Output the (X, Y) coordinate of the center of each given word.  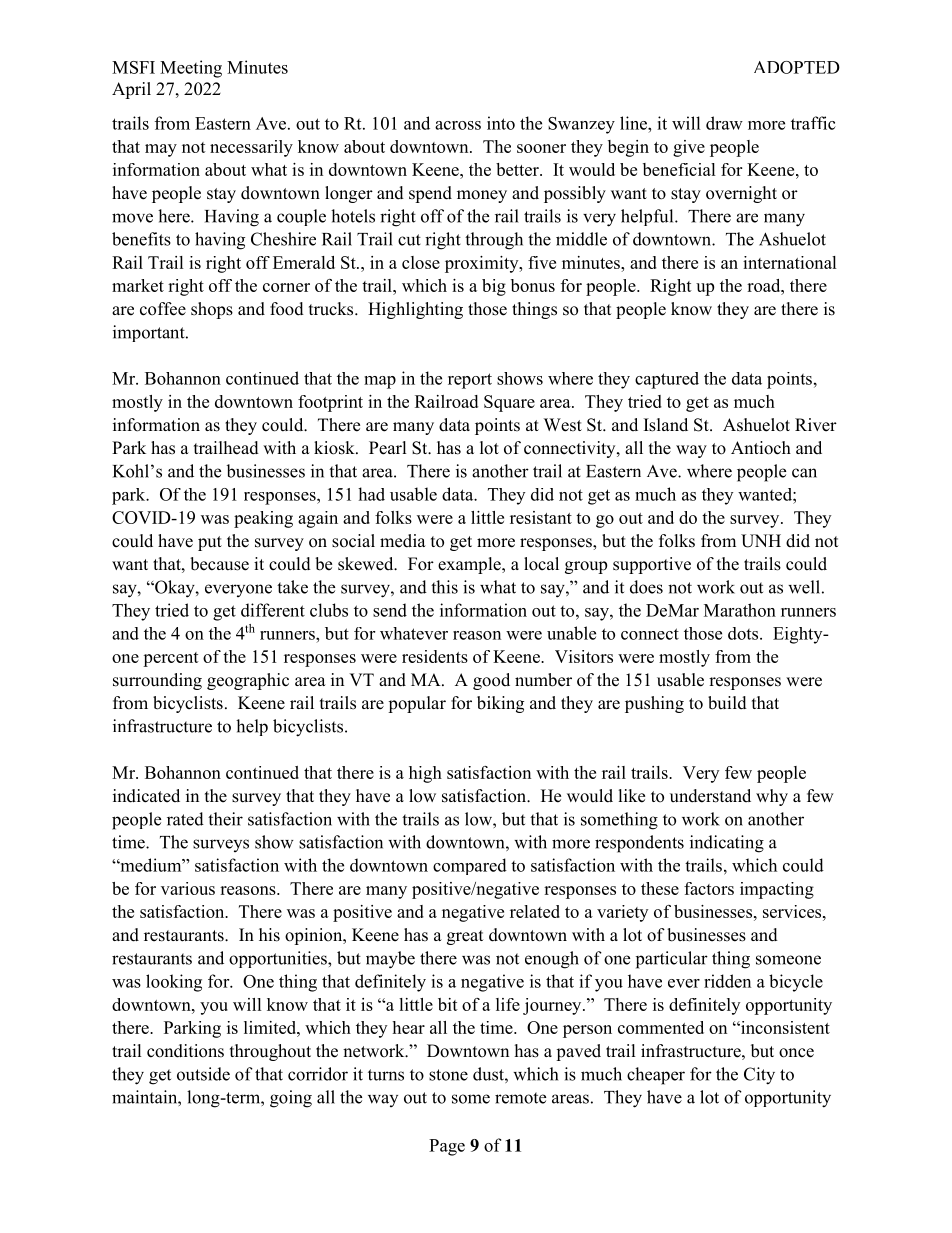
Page (447, 1147)
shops (212, 310)
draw (724, 123)
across (458, 125)
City (759, 1076)
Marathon (740, 610)
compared (470, 866)
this (444, 587)
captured (667, 380)
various (188, 888)
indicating (727, 844)
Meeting (191, 69)
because (219, 564)
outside (203, 1074)
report (470, 381)
